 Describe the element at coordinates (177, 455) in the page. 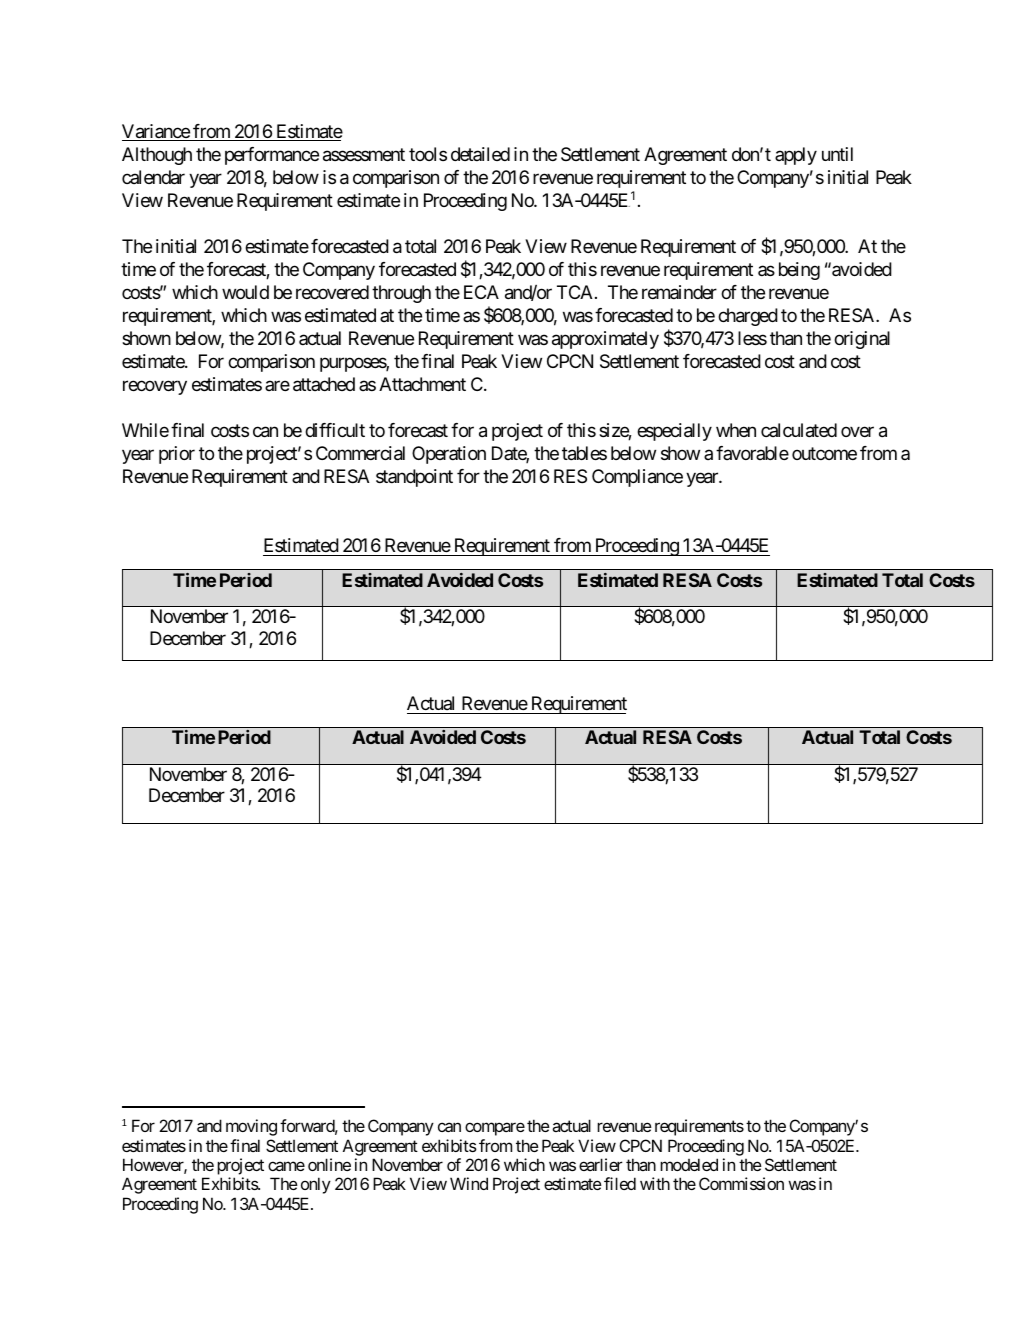

I see `prior` at that location.
